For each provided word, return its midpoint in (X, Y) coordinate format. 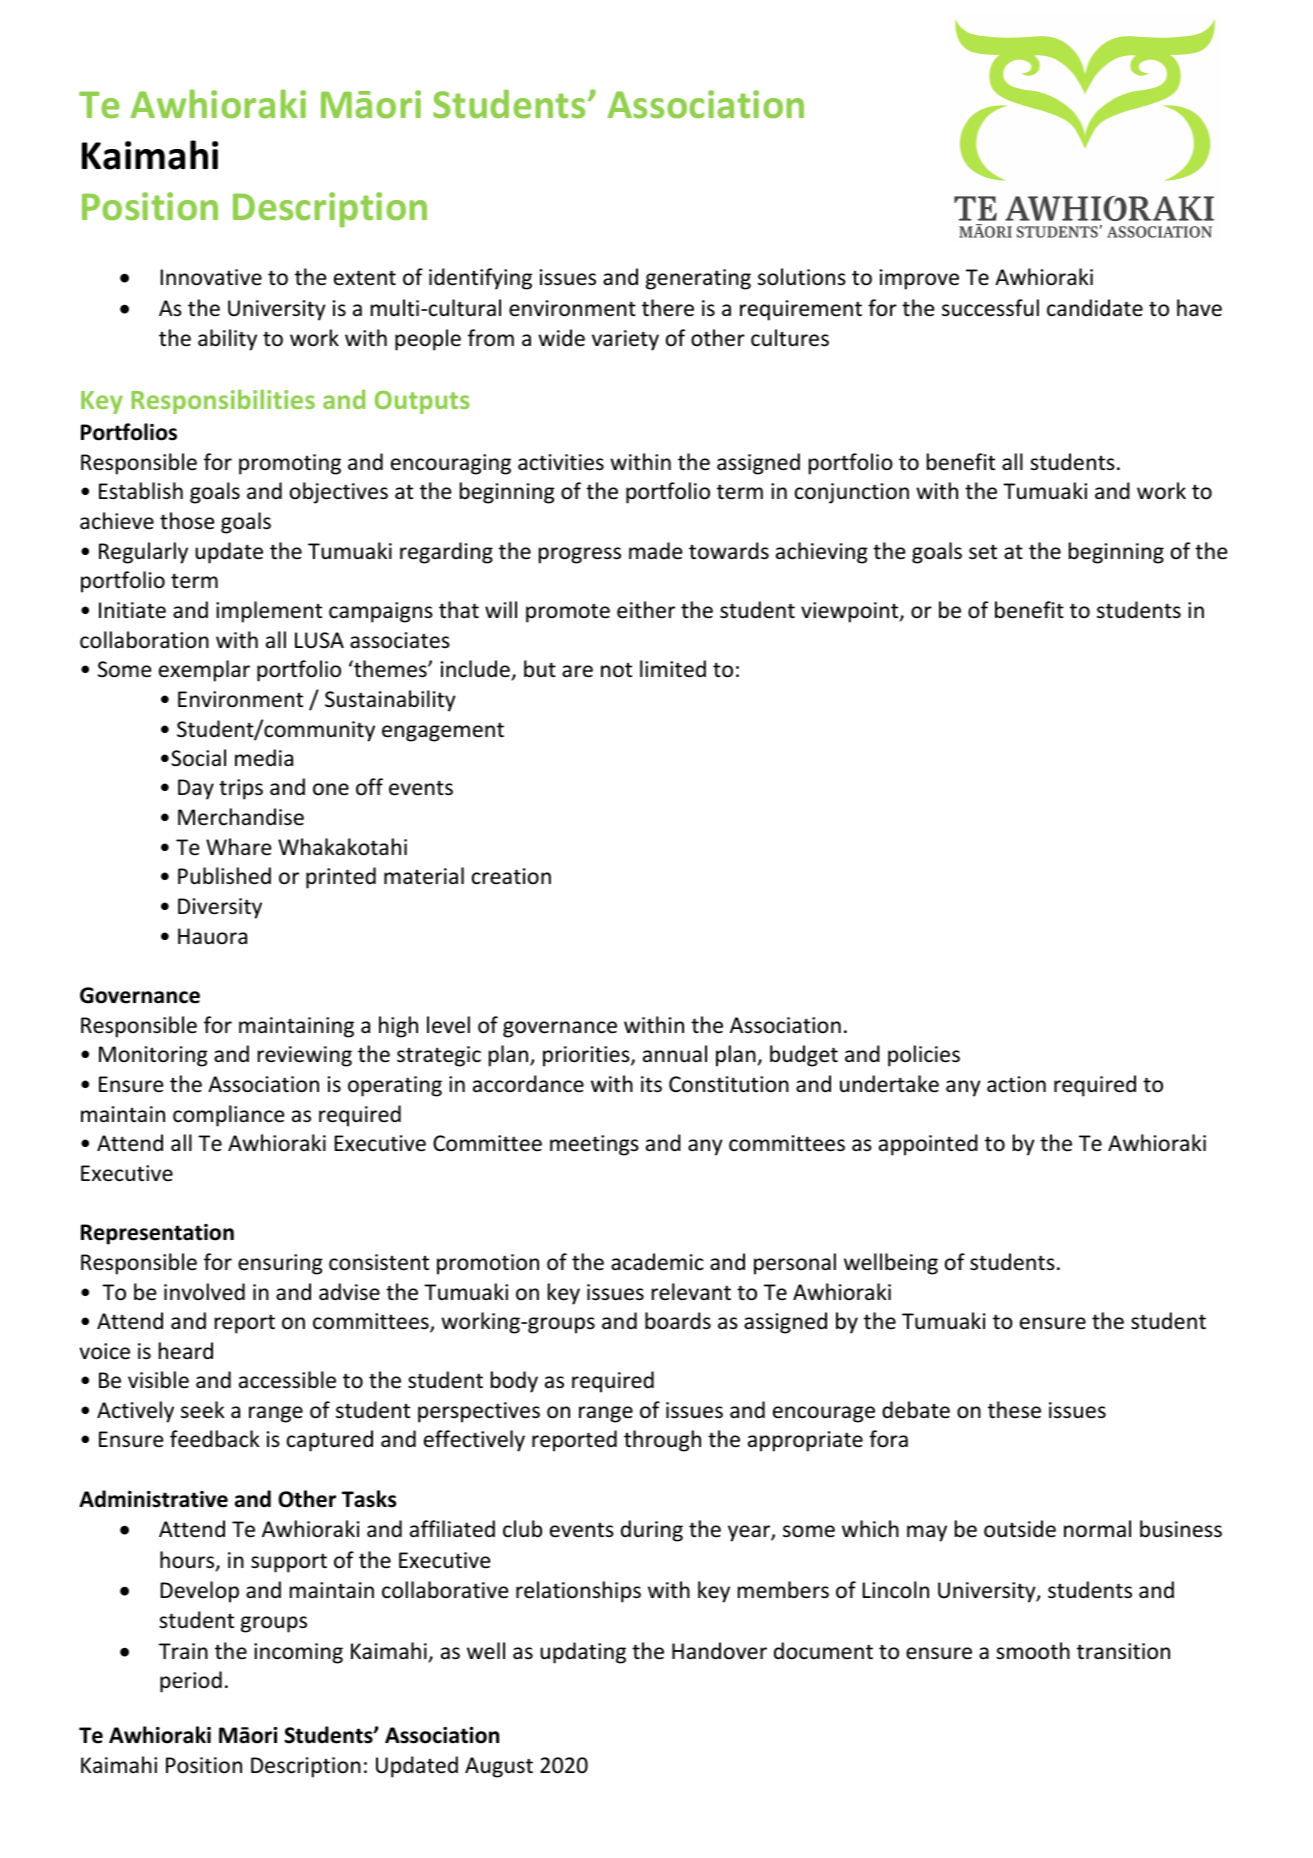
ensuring (280, 1264)
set (983, 552)
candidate (1095, 308)
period (191, 1682)
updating (583, 1653)
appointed (928, 1145)
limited (673, 669)
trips (241, 789)
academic (657, 1262)
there (668, 308)
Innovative (211, 277)
